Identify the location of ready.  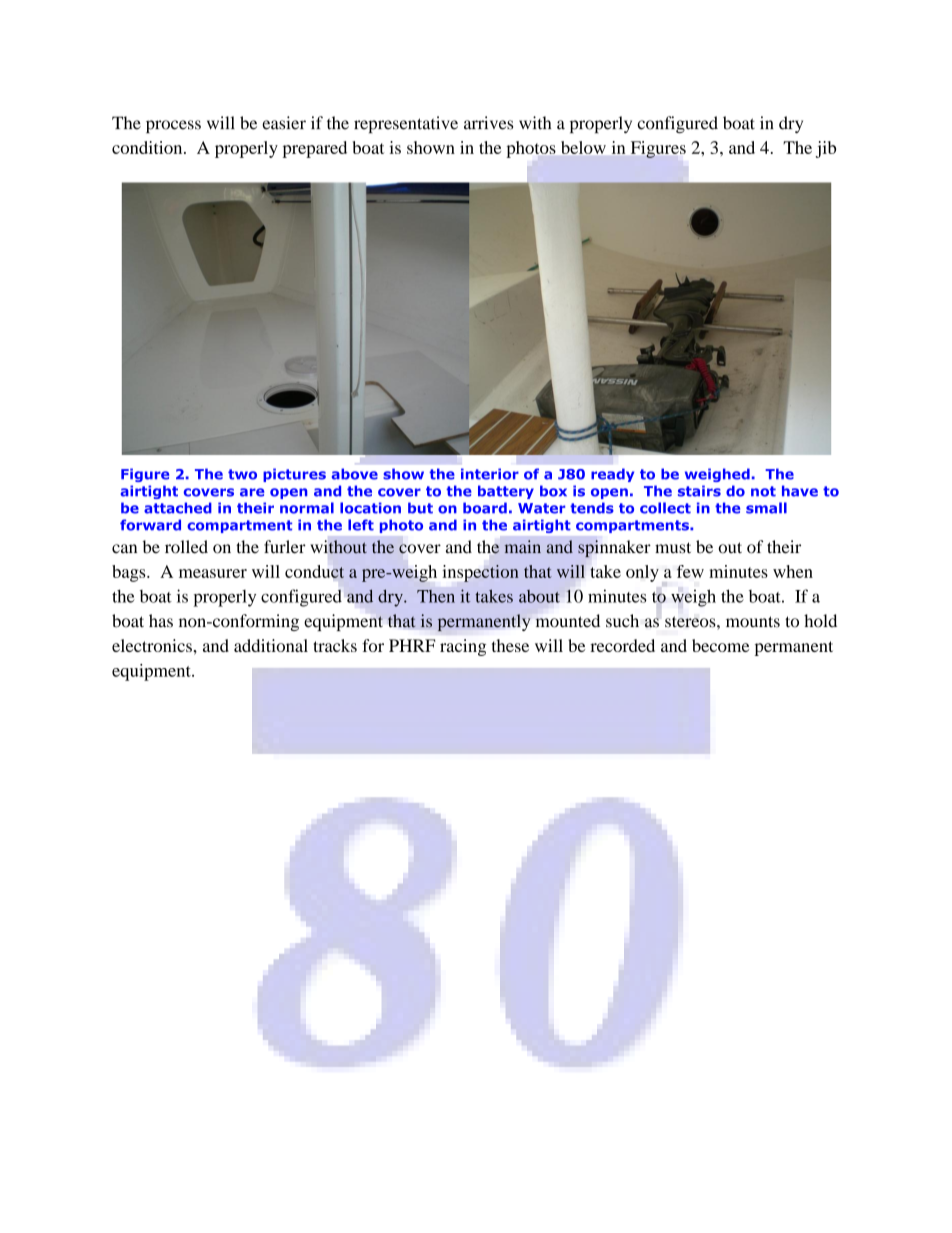
(612, 475).
